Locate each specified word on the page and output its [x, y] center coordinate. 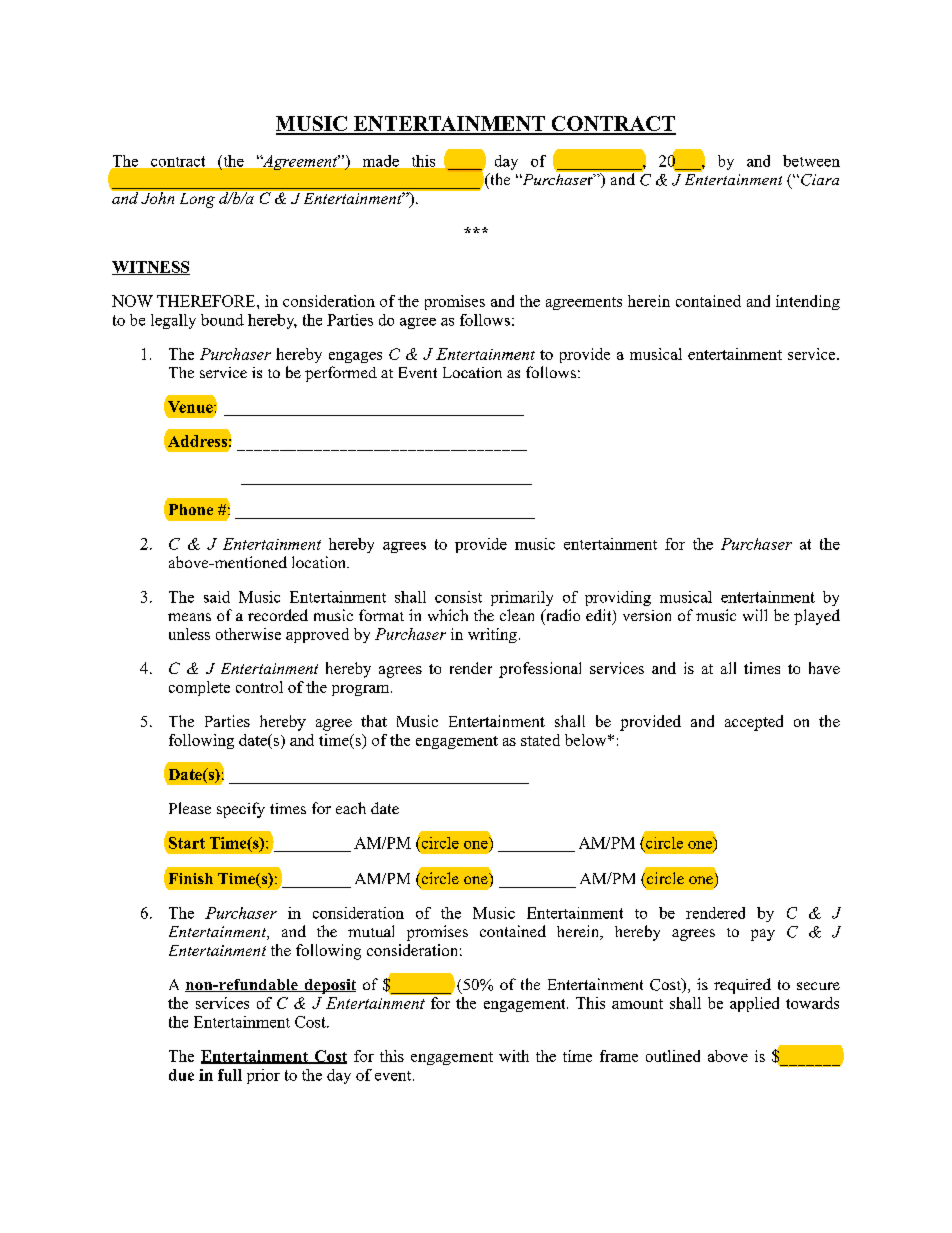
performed [341, 374]
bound [222, 320]
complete [199, 688]
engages [355, 357]
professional [540, 670]
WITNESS [151, 268]
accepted [754, 723]
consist [458, 597]
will [755, 615]
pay [763, 935]
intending [808, 302]
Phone [191, 509]
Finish [191, 878]
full [230, 1075]
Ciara [820, 180]
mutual [371, 931]
